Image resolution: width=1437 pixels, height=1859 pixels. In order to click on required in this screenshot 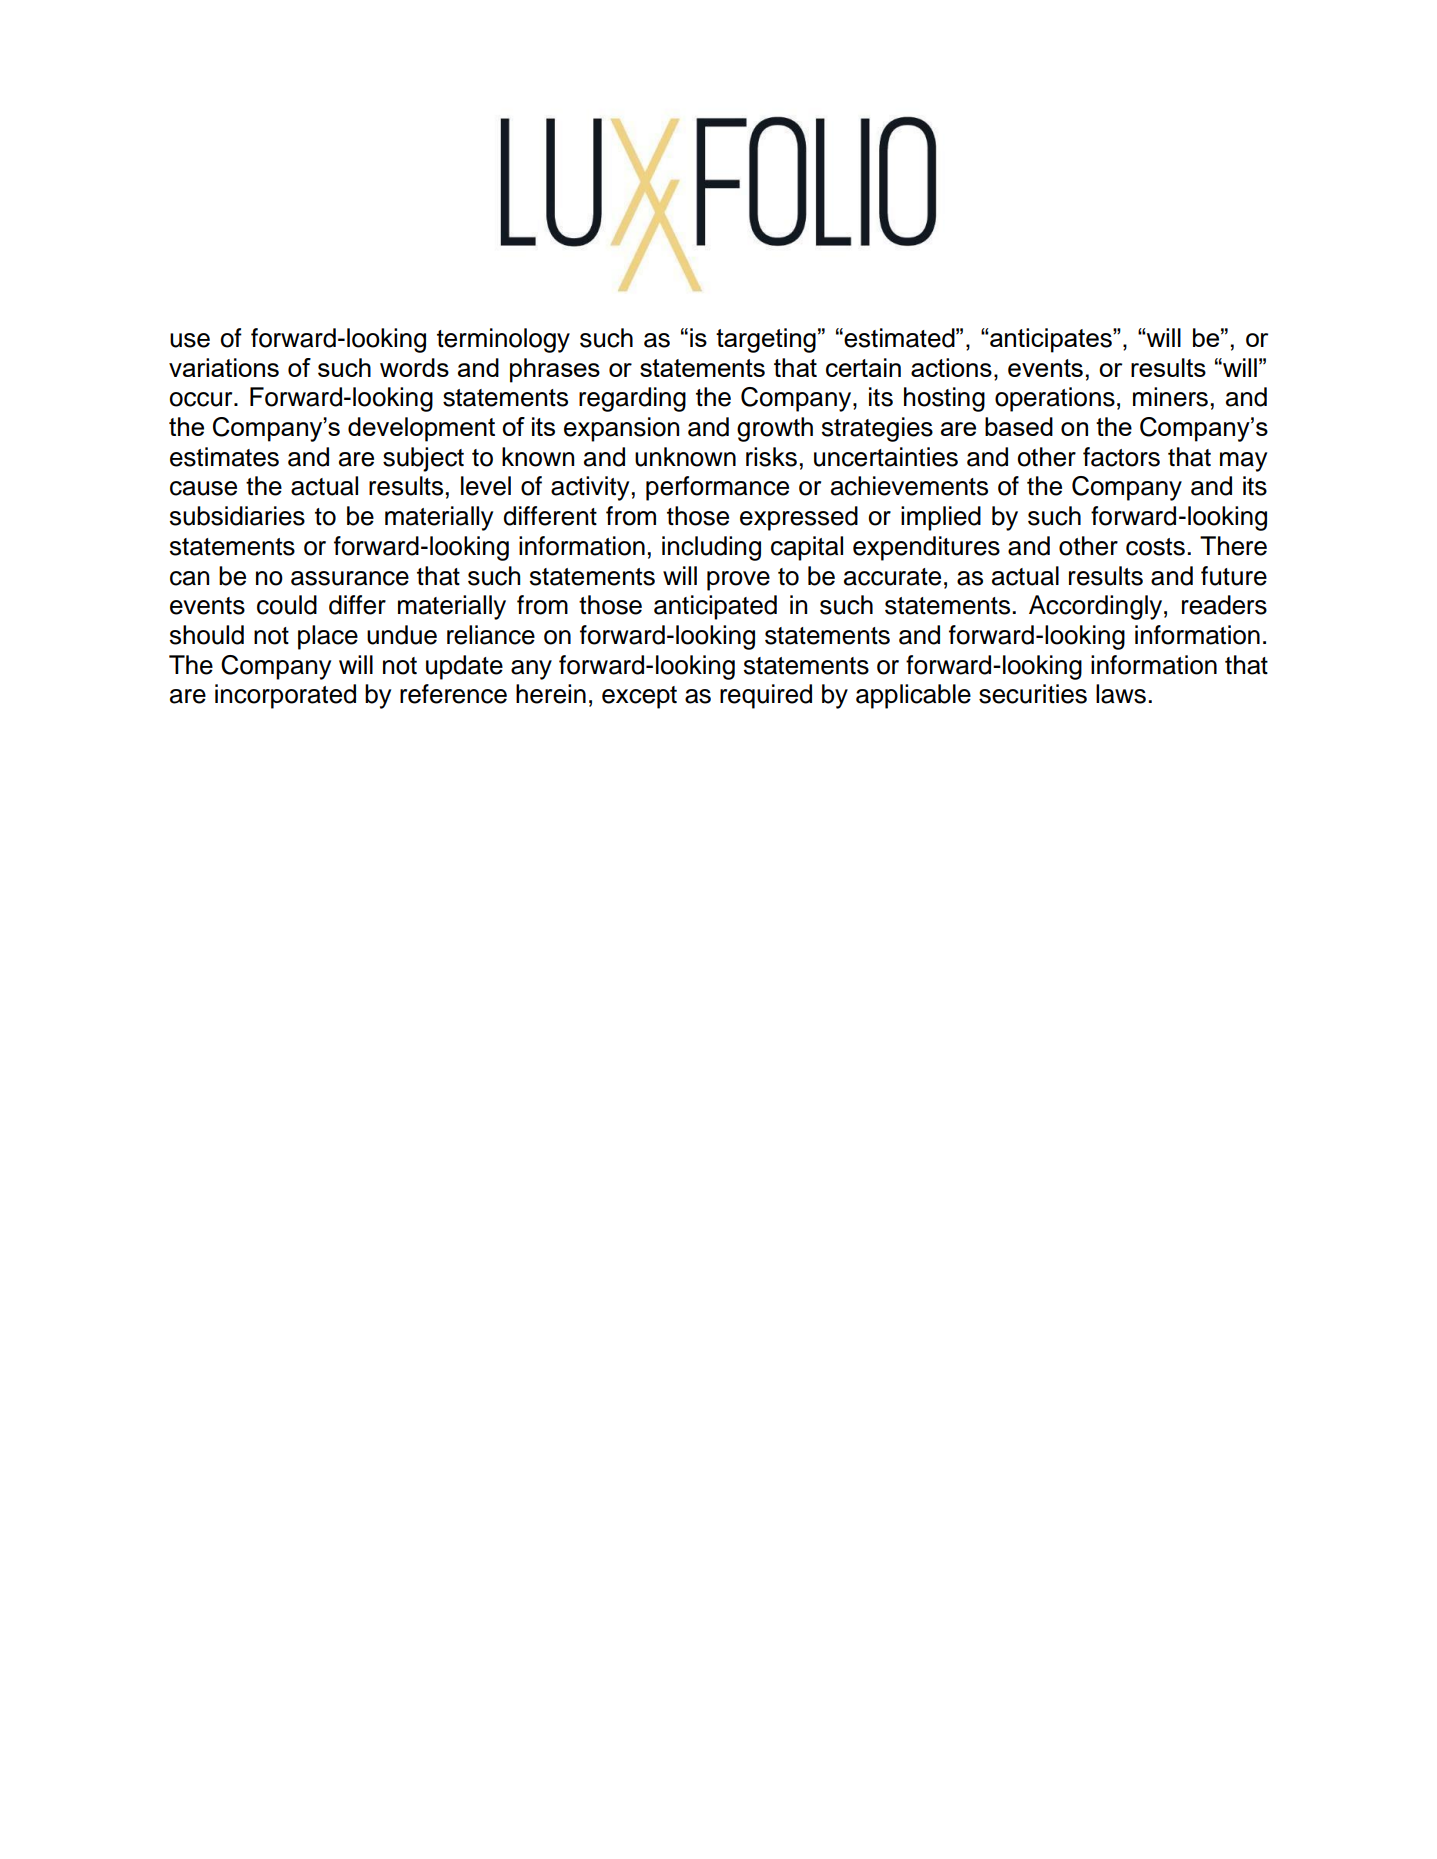, I will do `click(766, 696)`.
